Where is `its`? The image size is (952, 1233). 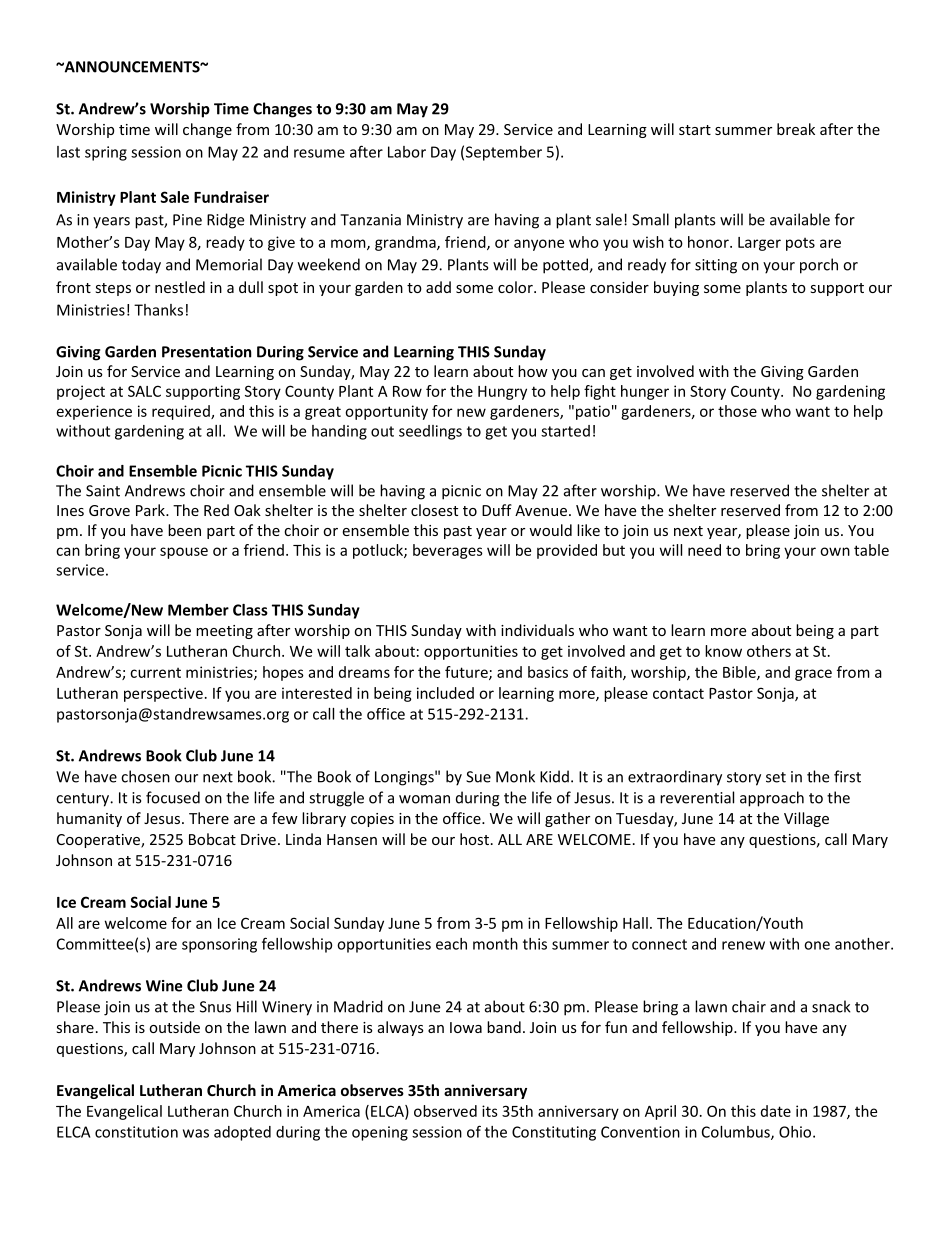
its is located at coordinates (490, 1111).
